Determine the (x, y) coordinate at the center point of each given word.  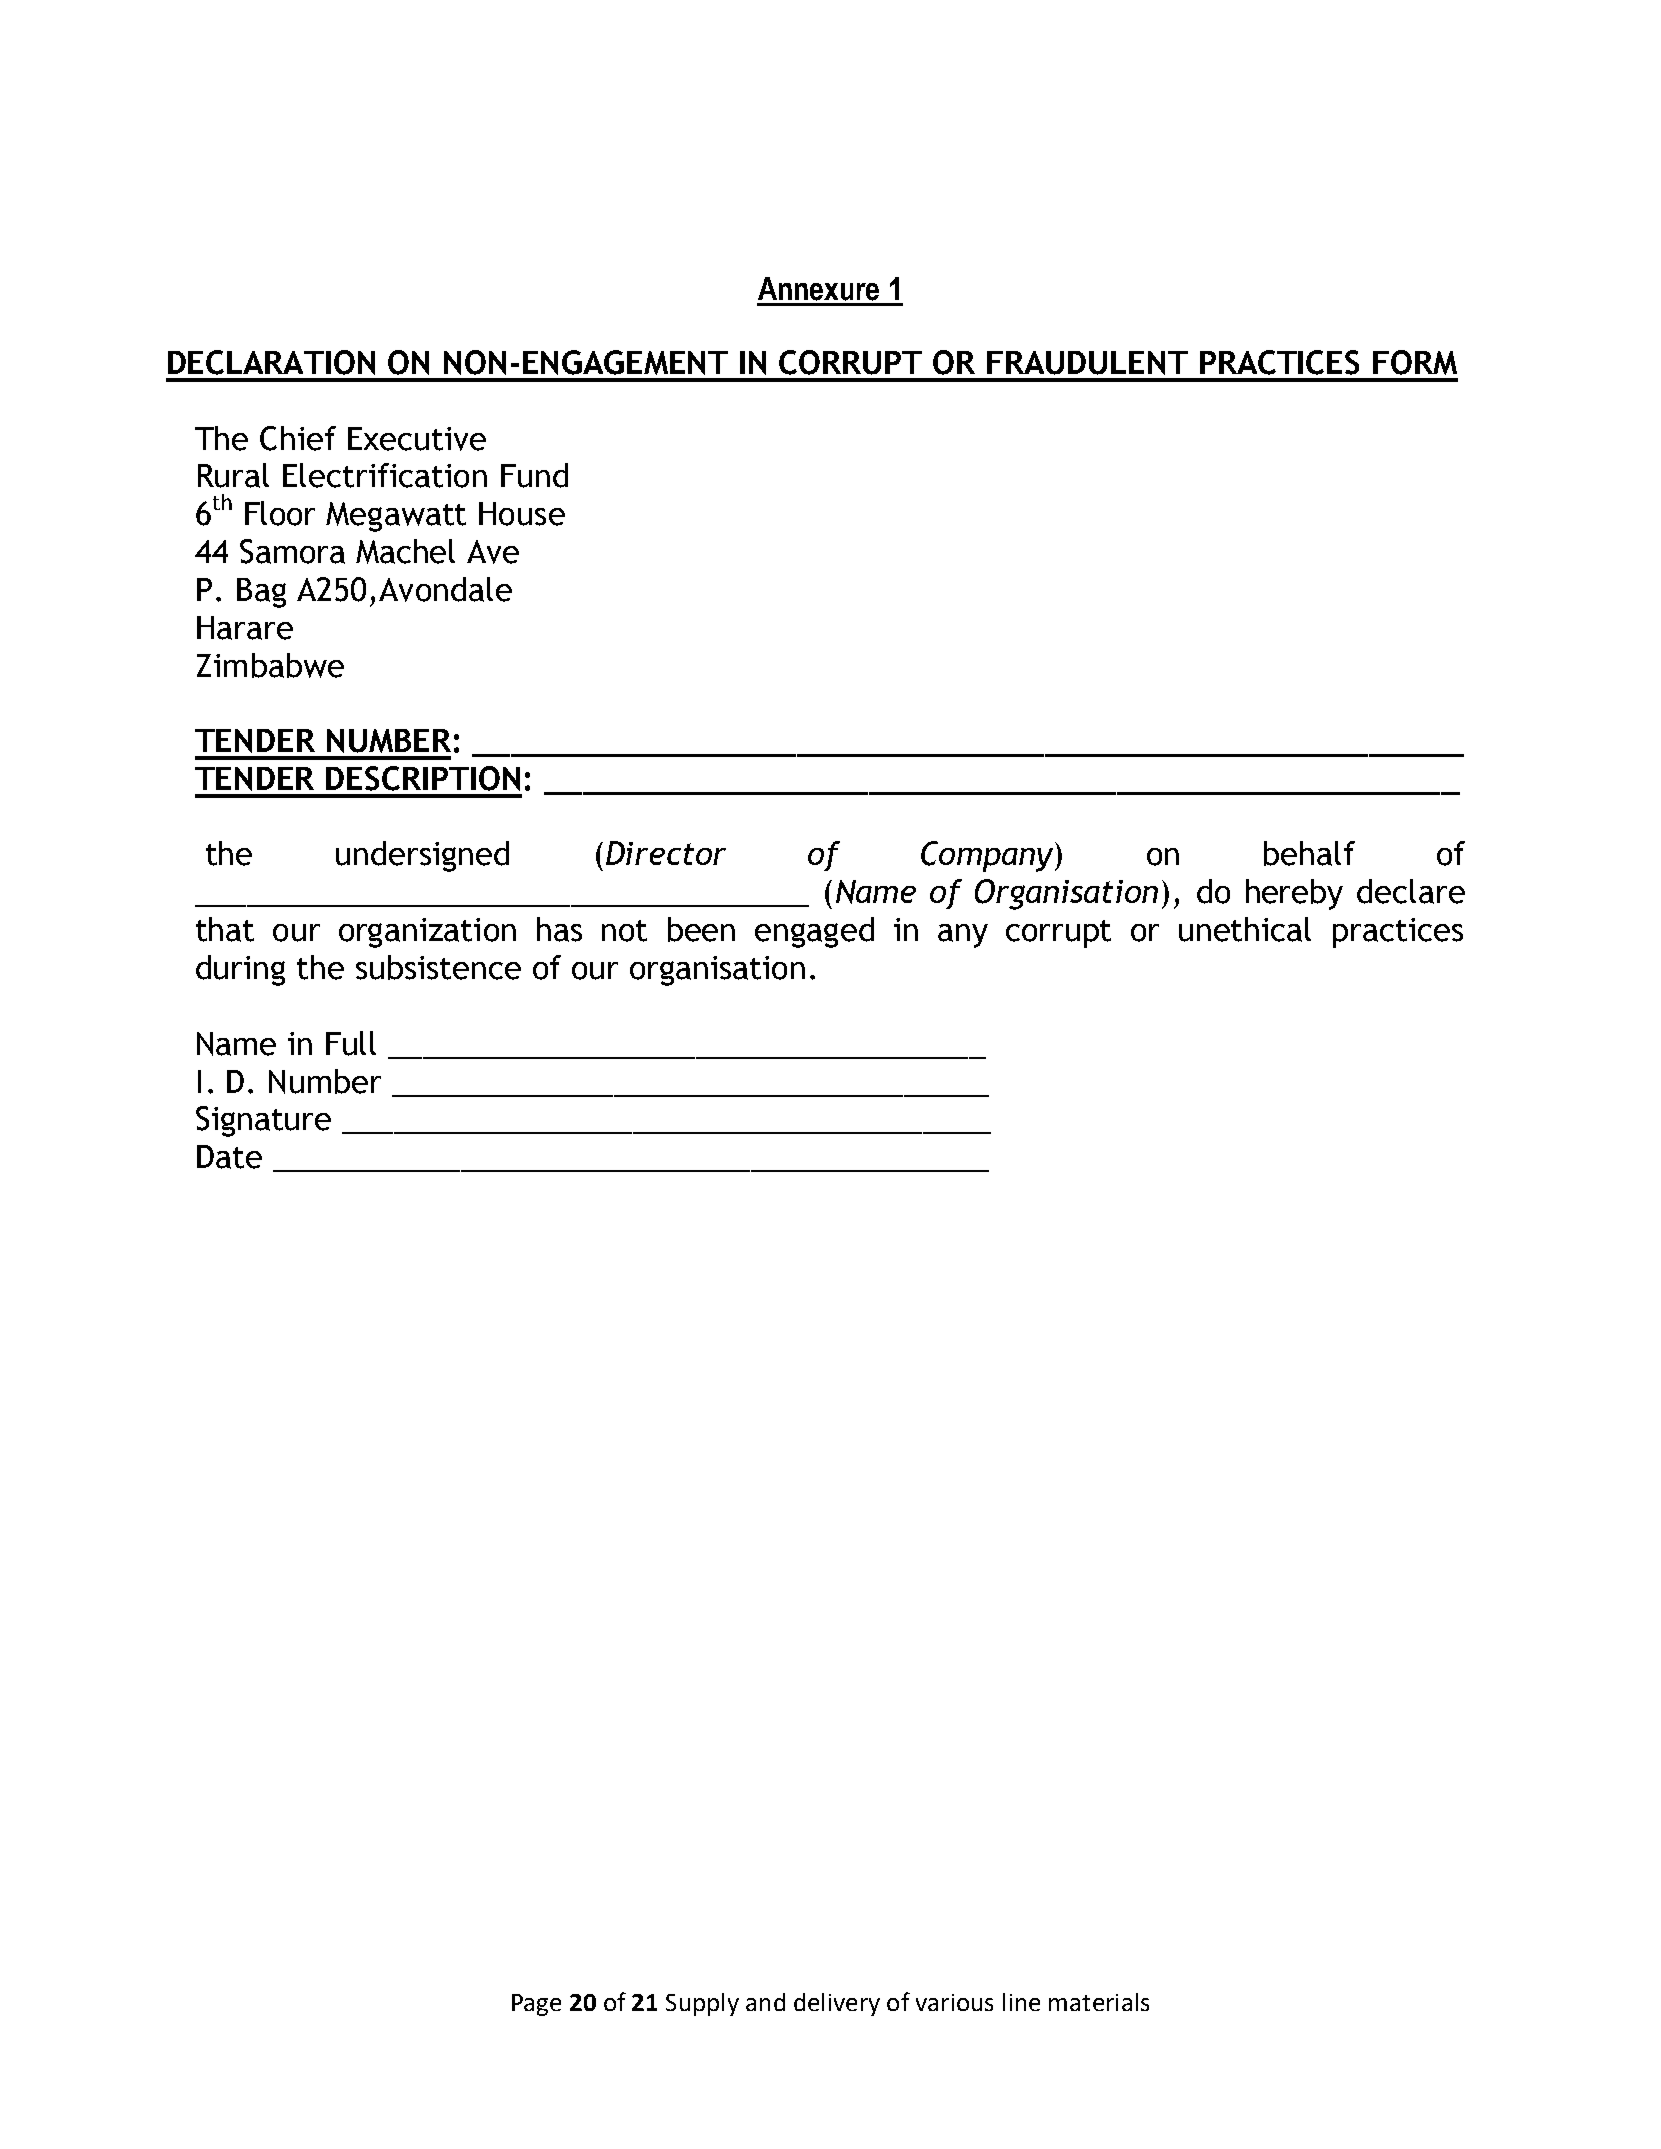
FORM (1415, 362)
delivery (837, 2004)
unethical (1245, 929)
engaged (814, 932)
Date (229, 1157)
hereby (1294, 894)
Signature (263, 1121)
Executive (417, 439)
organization (427, 933)
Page (536, 2005)
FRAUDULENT (1087, 363)
